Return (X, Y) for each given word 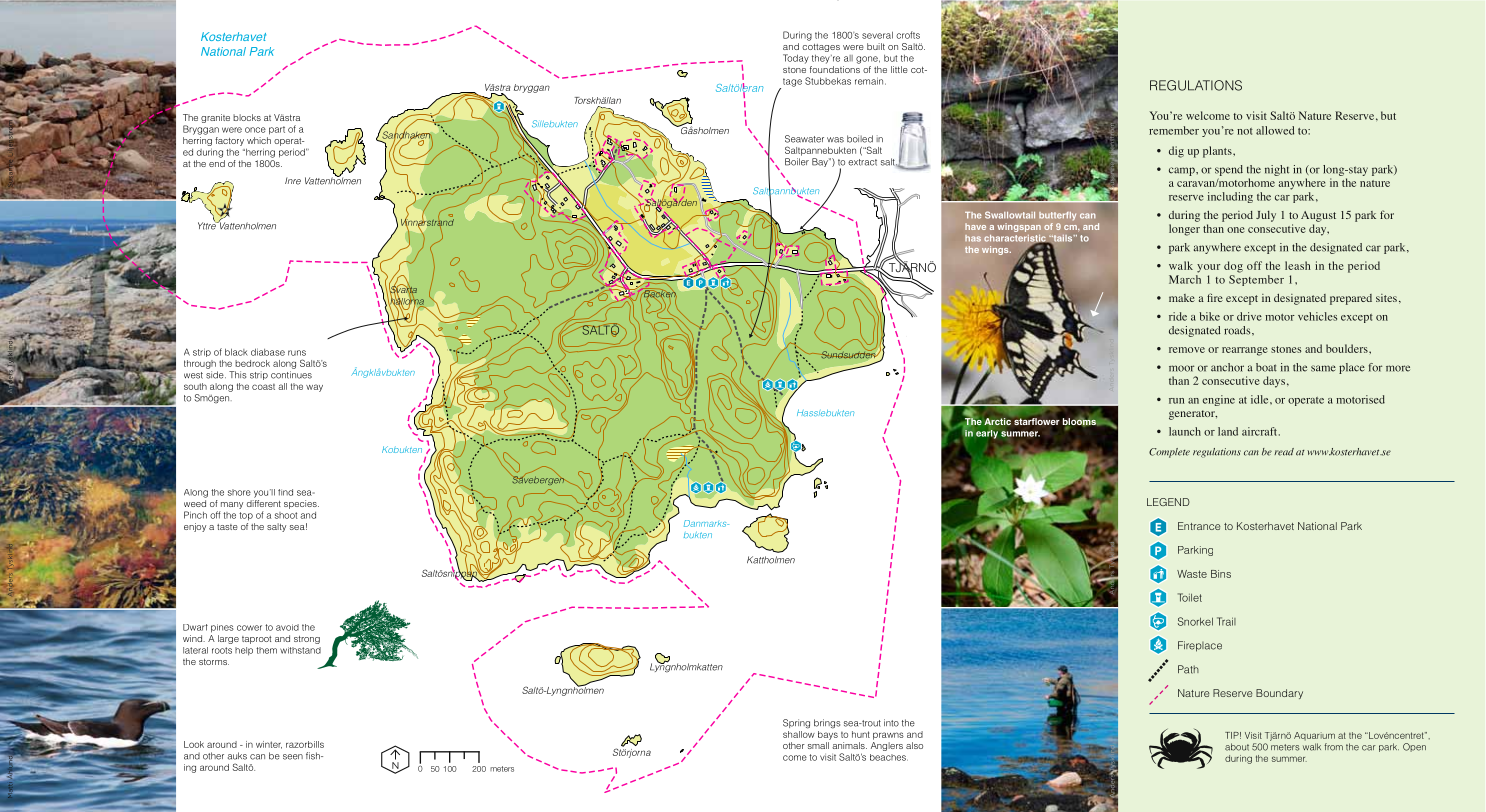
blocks (247, 117)
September (1256, 280)
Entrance (1199, 526)
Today (796, 59)
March (1185, 279)
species (301, 504)
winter (269, 745)
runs (297, 353)
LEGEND (1168, 502)
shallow (799, 733)
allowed (1275, 130)
